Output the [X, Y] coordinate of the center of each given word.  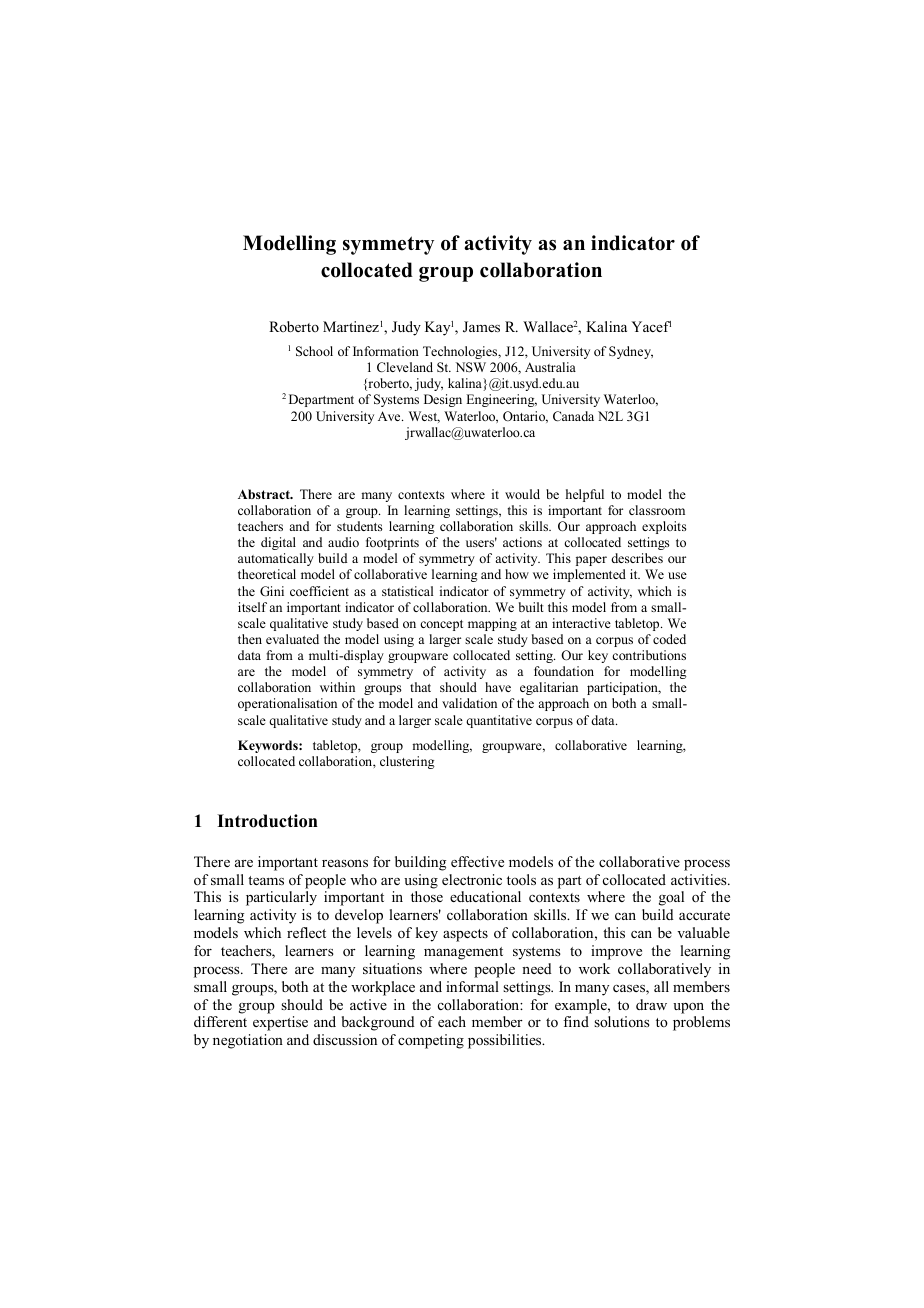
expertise [280, 1023]
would [522, 494]
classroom [657, 510]
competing [431, 1041]
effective [477, 861]
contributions [649, 655]
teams [266, 880]
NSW [470, 367]
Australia [550, 367]
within [337, 687]
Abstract [265, 494]
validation [469, 703]
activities [700, 879]
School [314, 351]
